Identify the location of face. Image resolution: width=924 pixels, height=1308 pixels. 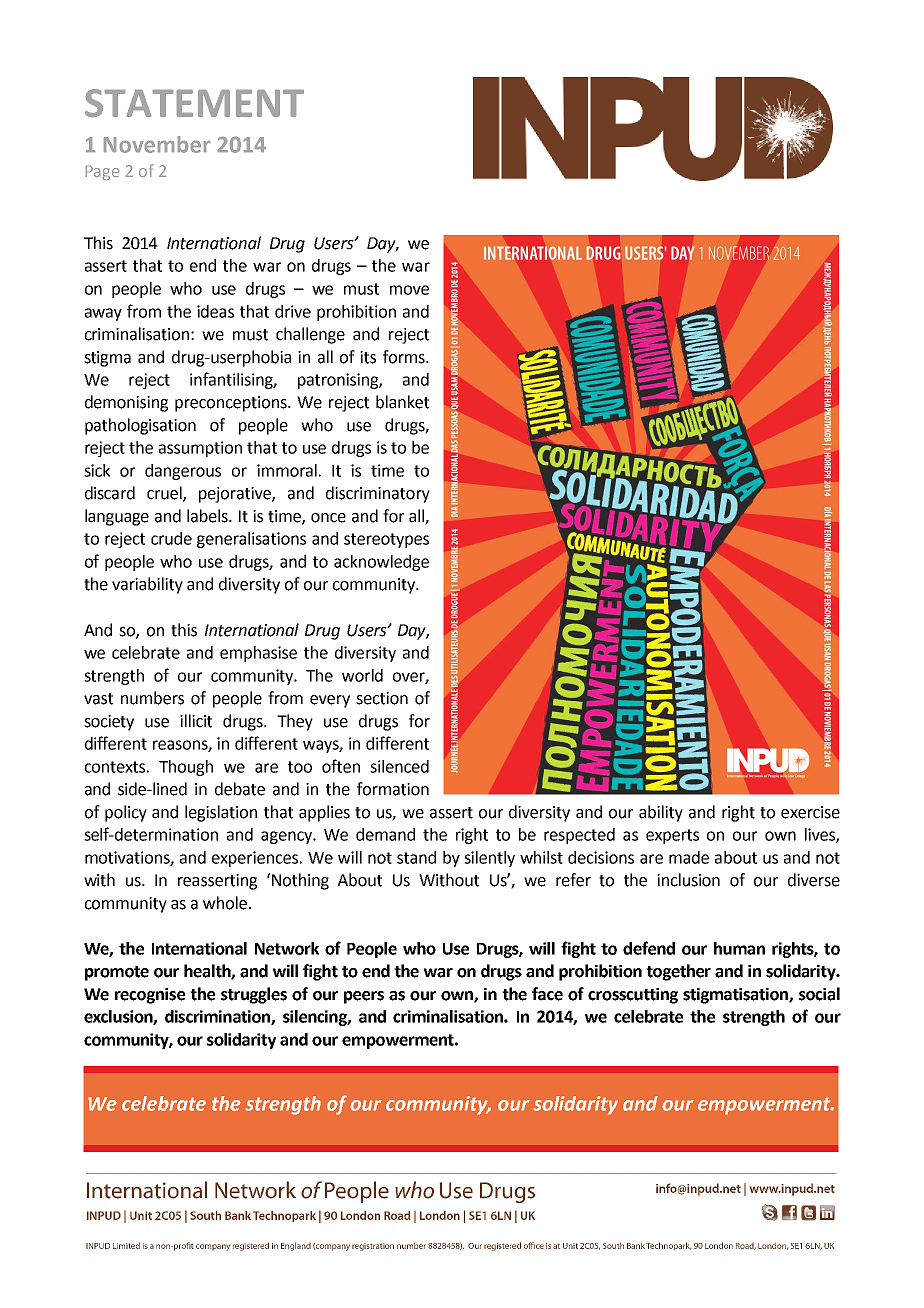
(547, 994).
